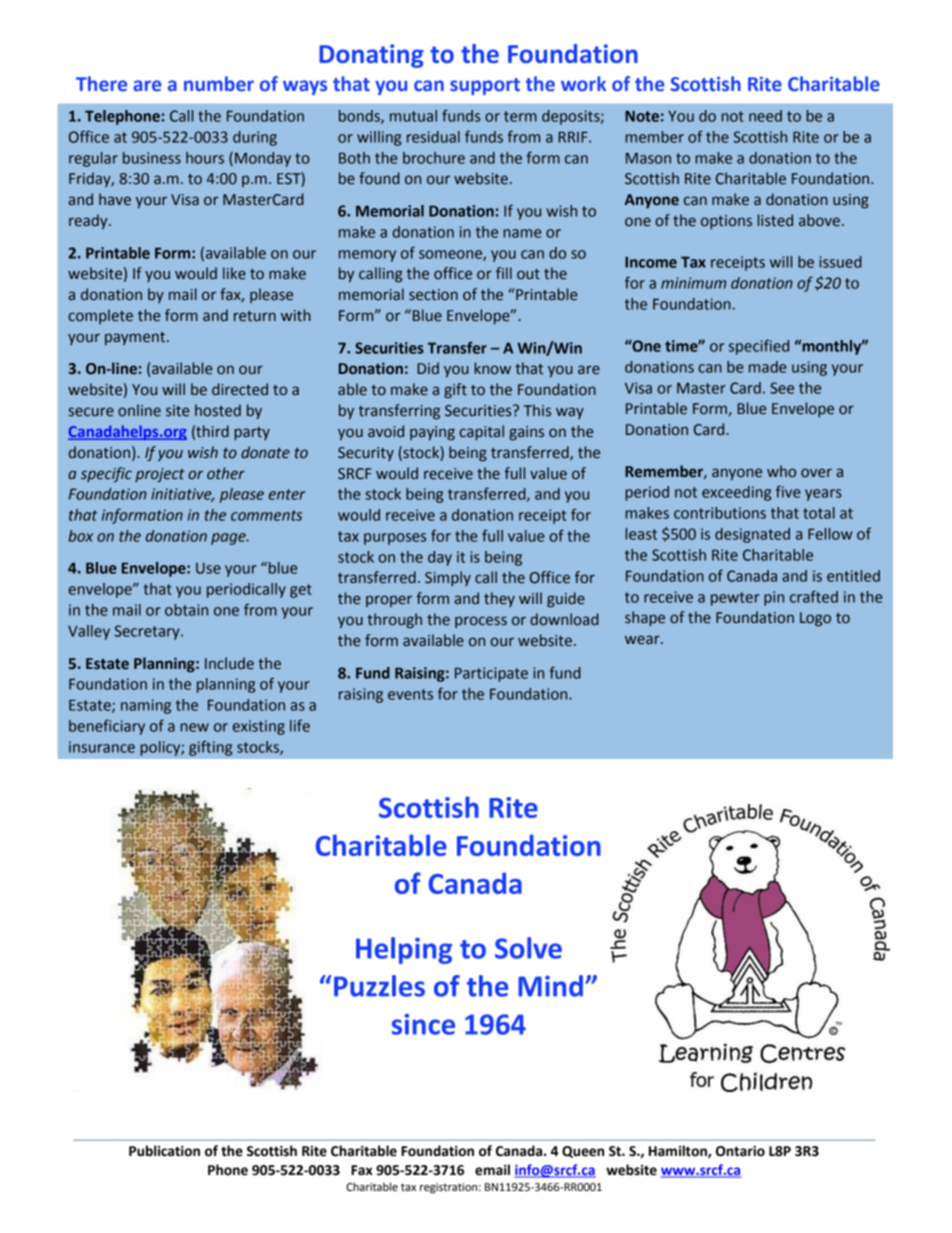  Describe the element at coordinates (218, 410) in the document. I see `hosted` at that location.
